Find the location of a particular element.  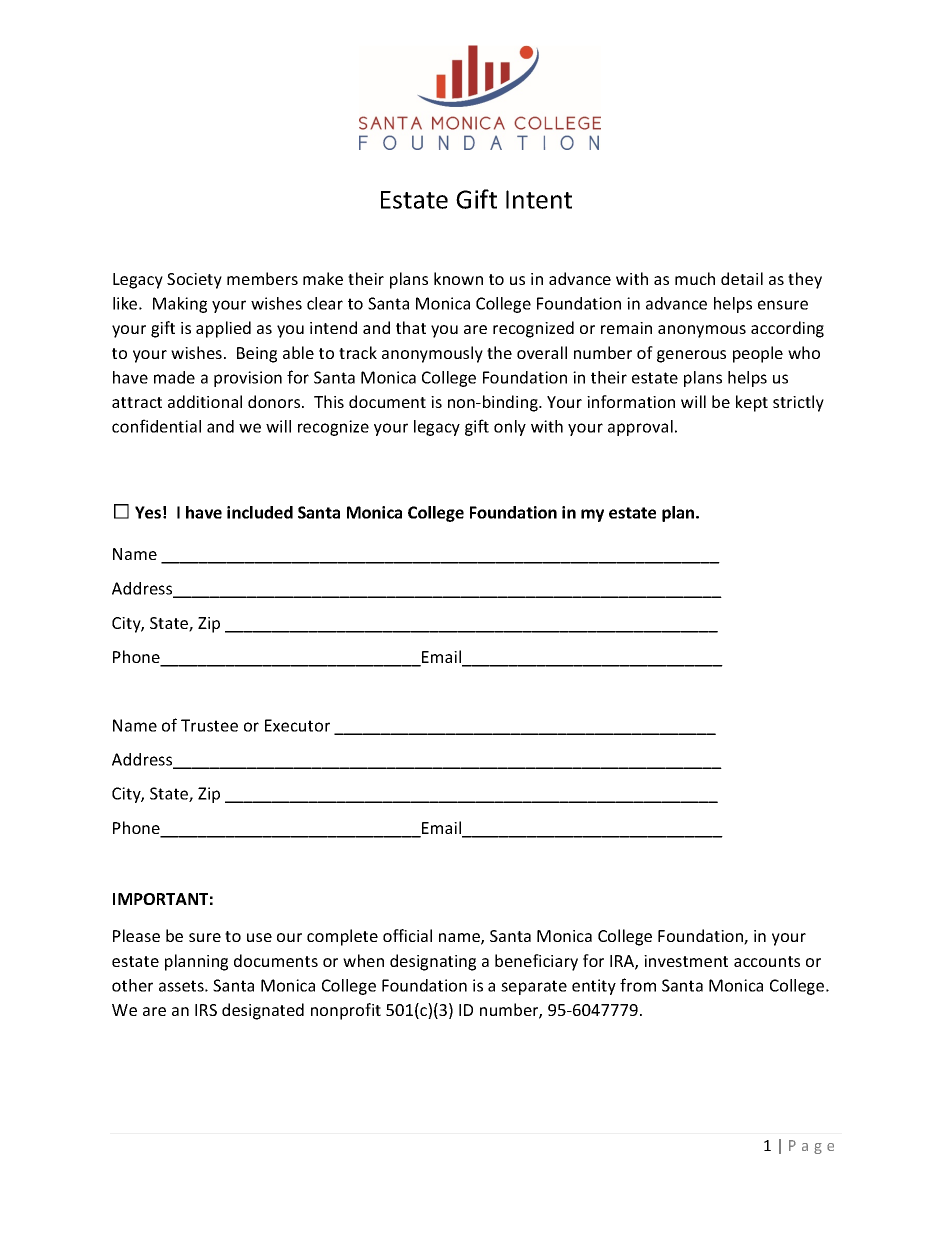

IRS is located at coordinates (206, 1010).
